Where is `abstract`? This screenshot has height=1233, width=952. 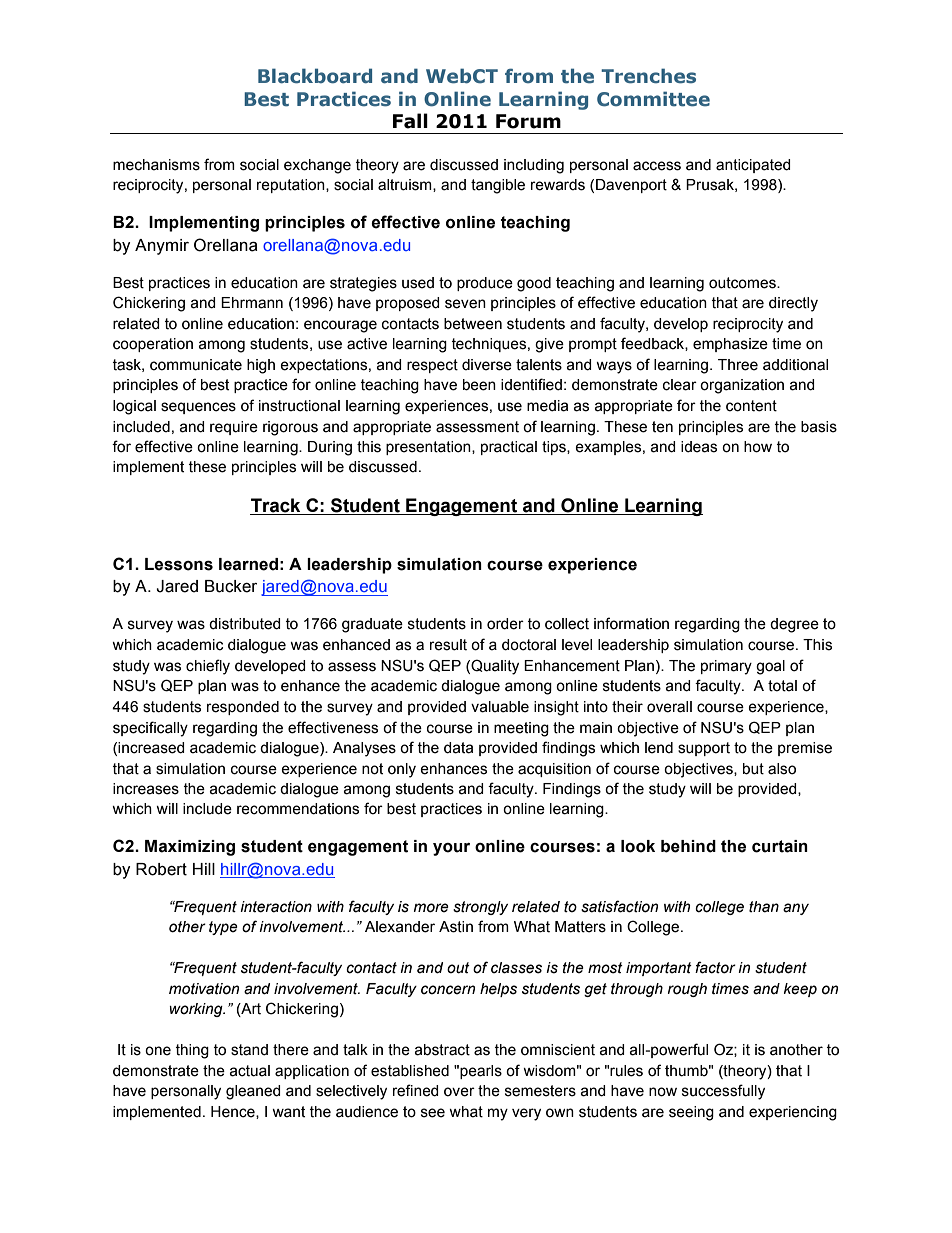
abstract is located at coordinates (442, 1050).
